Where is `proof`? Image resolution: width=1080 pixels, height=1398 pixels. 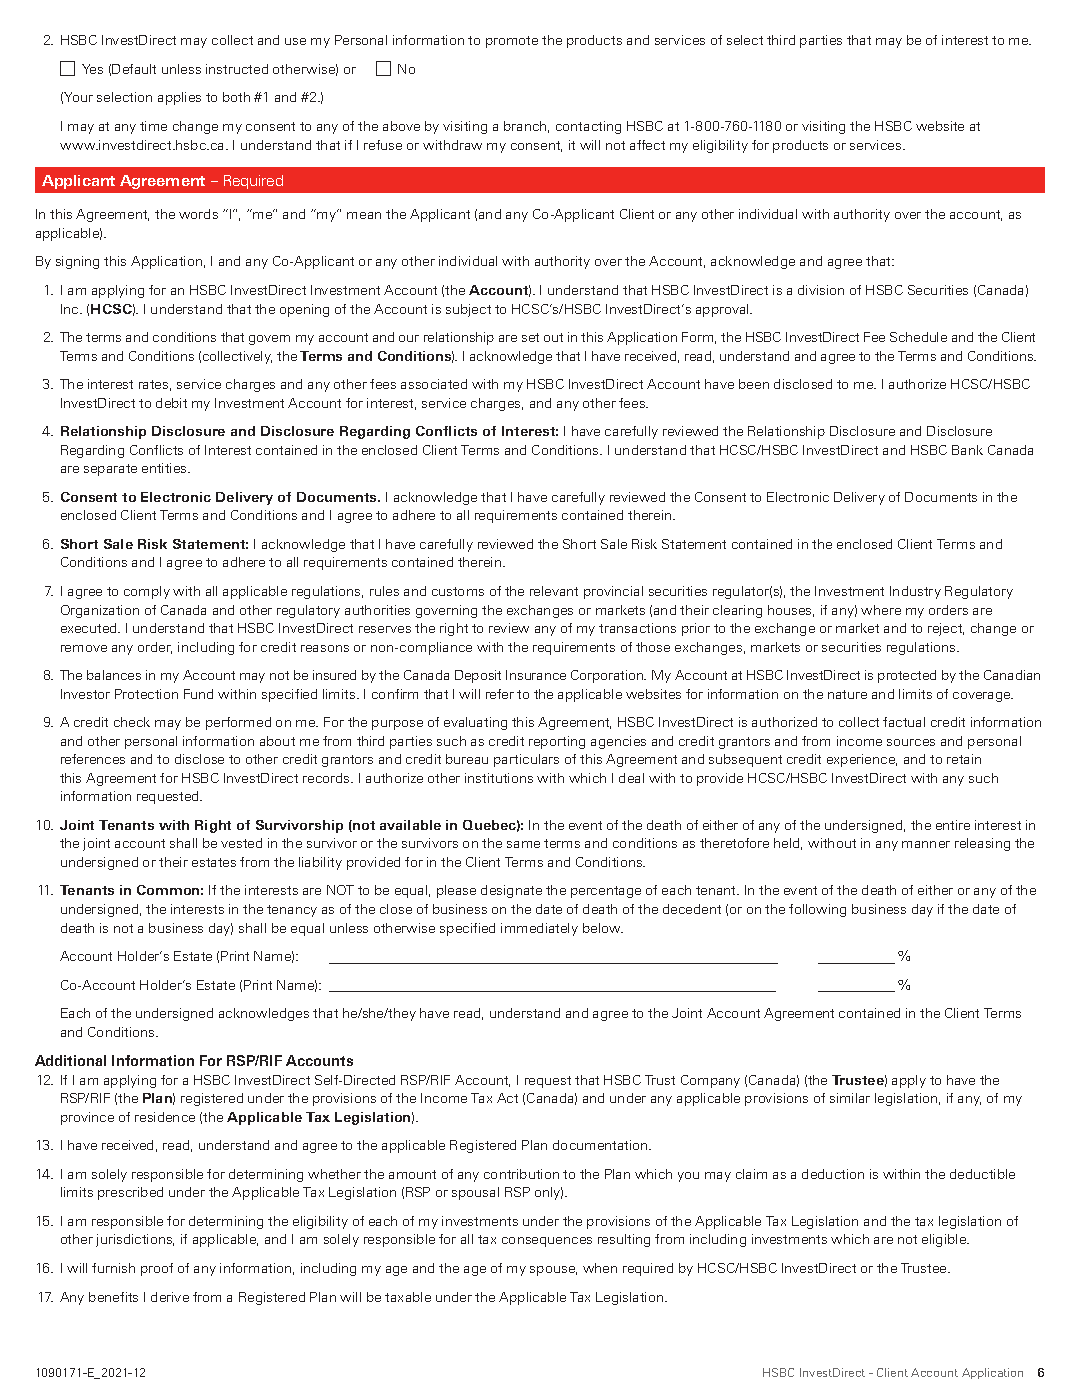
proof is located at coordinates (157, 1269).
